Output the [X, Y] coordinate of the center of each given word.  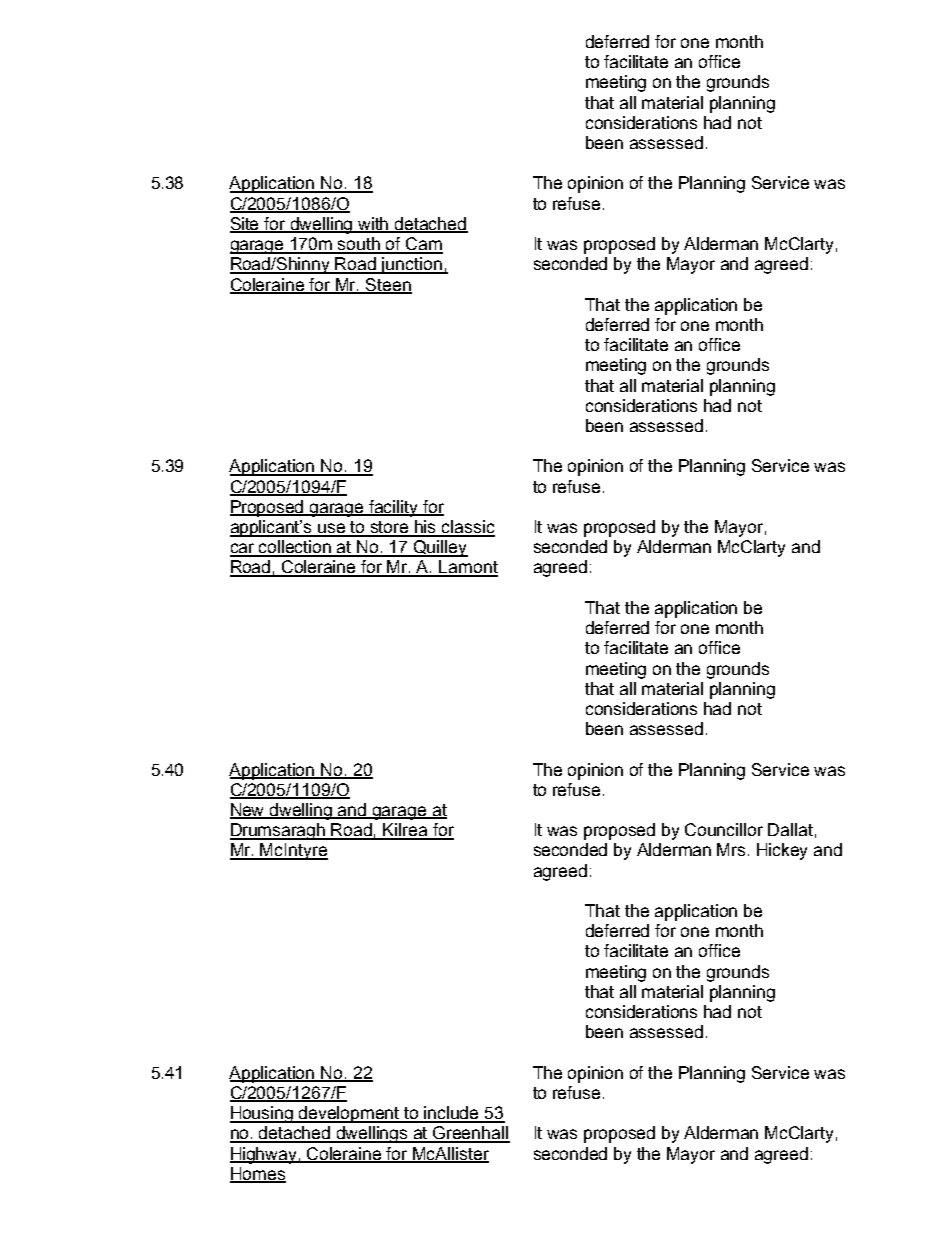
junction [411, 265]
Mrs [733, 849]
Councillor [724, 829]
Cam [423, 245]
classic [467, 528]
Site [246, 225]
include [452, 1114]
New [248, 811]
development [349, 1114]
